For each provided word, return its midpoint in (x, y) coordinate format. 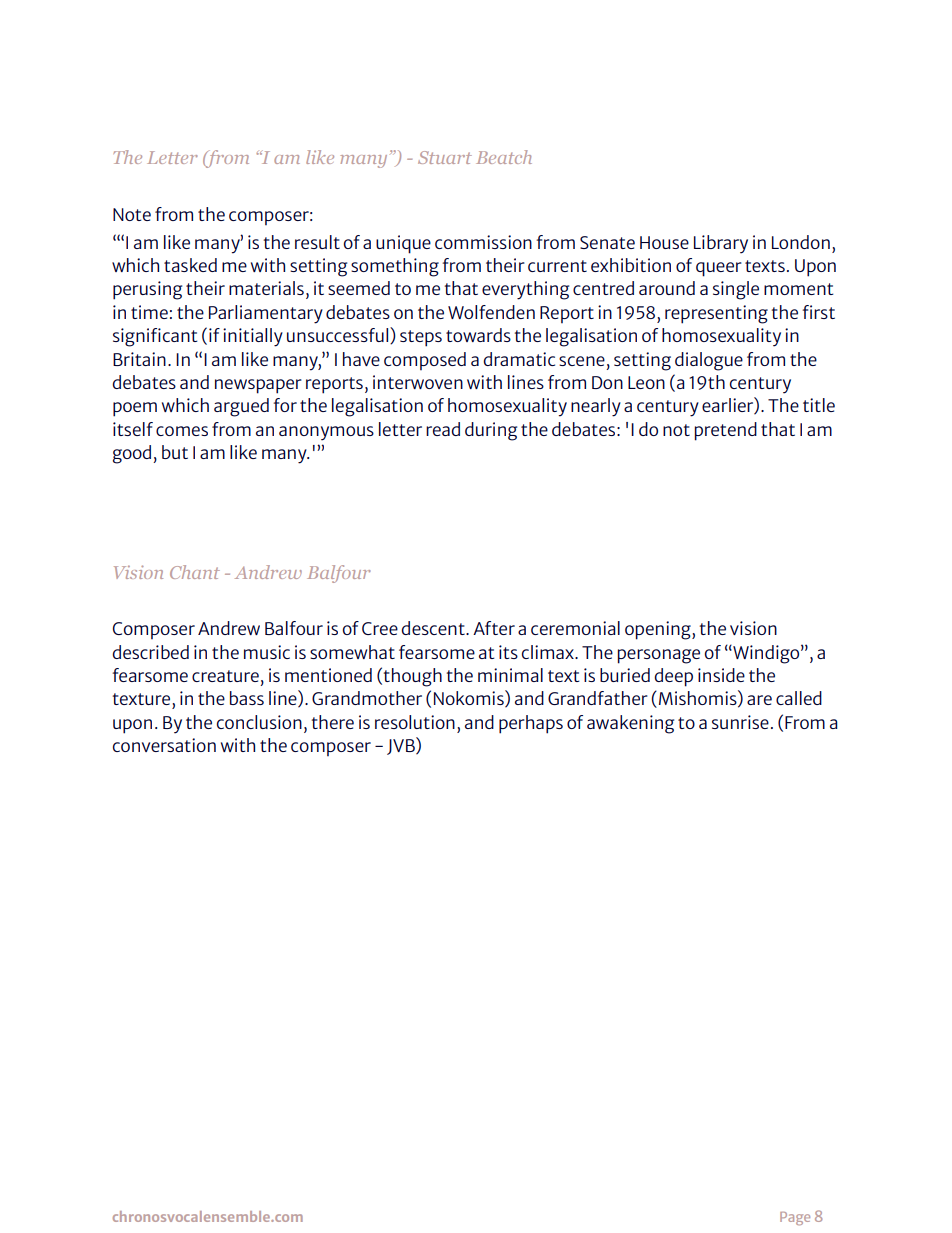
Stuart (445, 157)
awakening (630, 724)
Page (795, 1218)
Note (132, 214)
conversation (164, 745)
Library (721, 244)
